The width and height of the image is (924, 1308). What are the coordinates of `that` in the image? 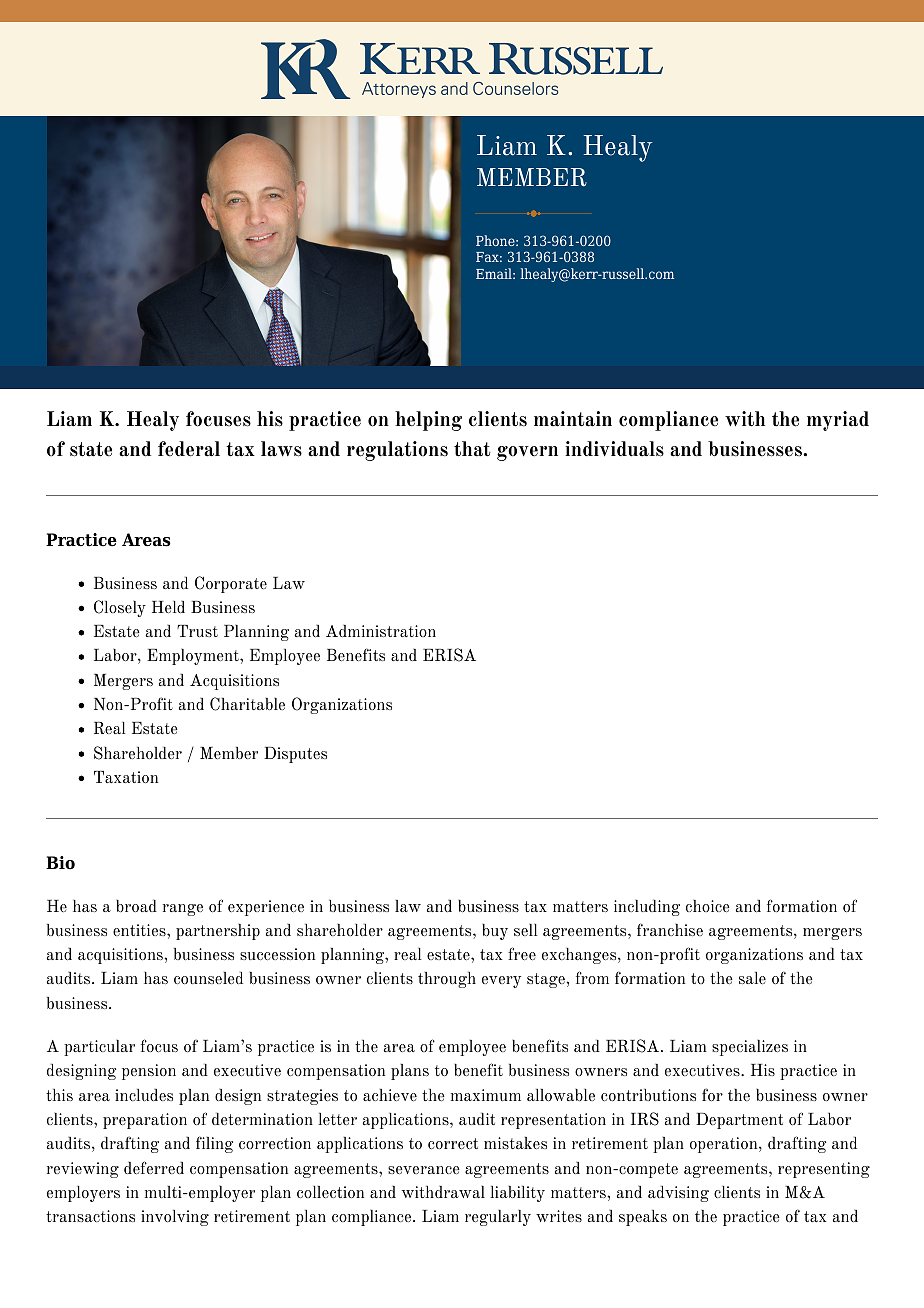 It's located at (472, 449).
